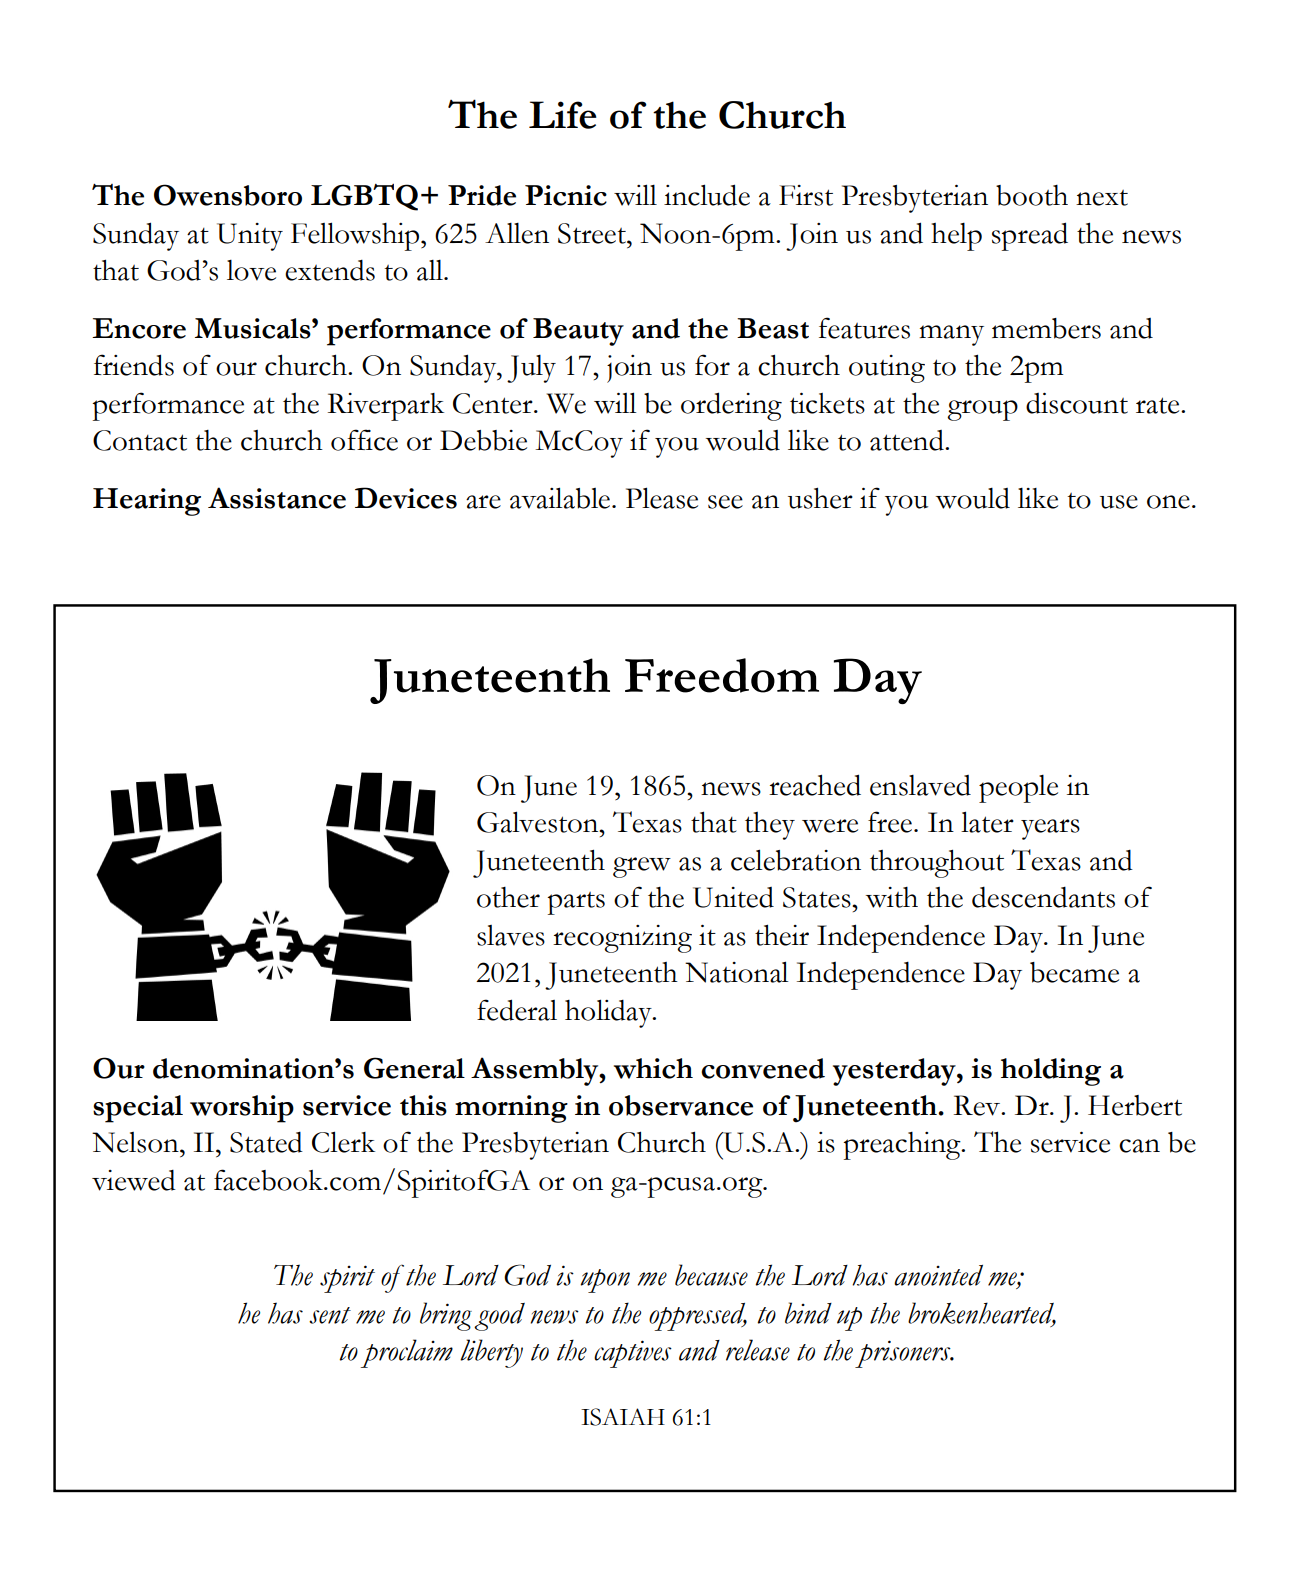 Image resolution: width=1295 pixels, height=1573 pixels. Describe the element at coordinates (1032, 195) in the screenshot. I see `booth` at that location.
